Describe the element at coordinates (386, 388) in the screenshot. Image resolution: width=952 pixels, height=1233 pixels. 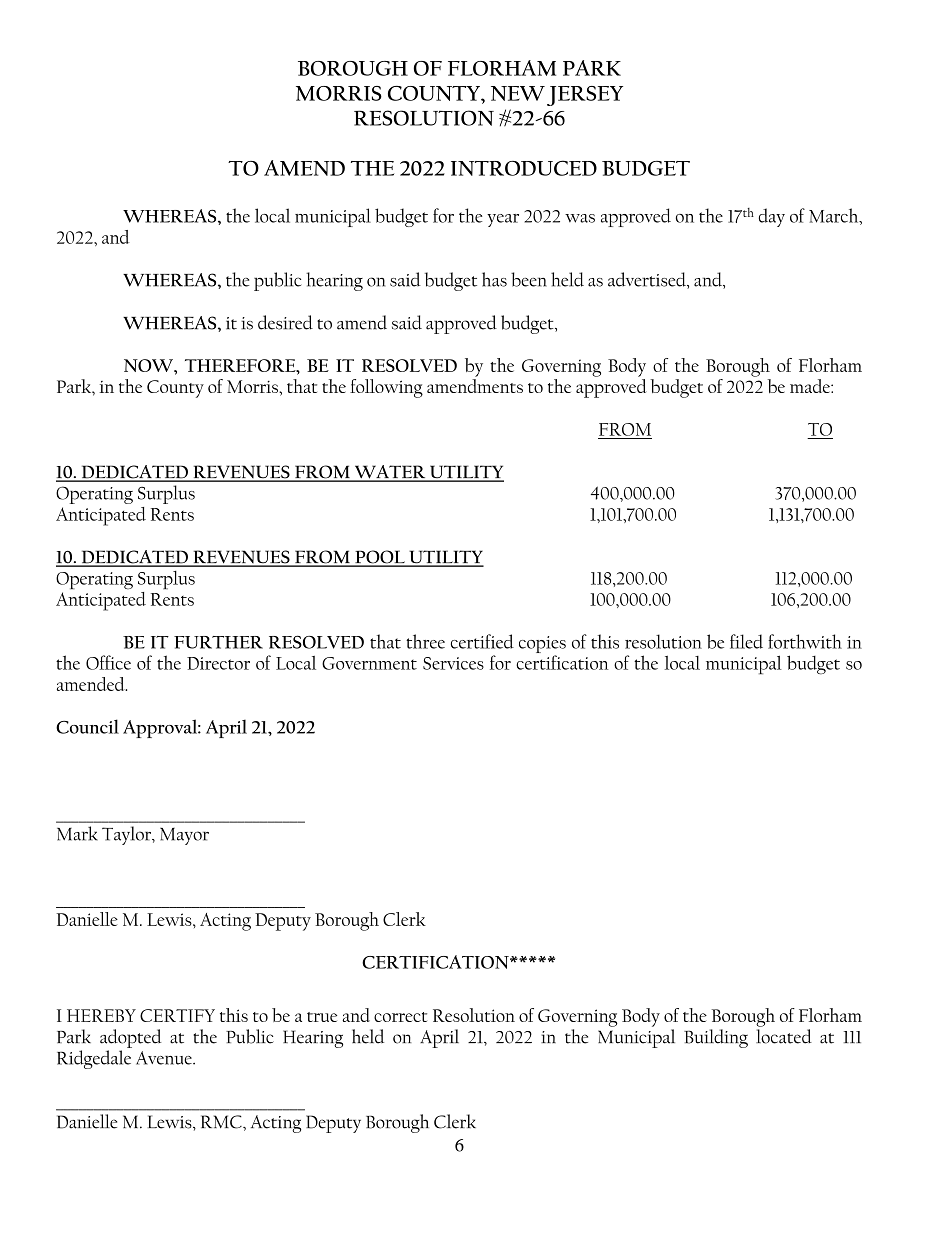
I see `following` at that location.
